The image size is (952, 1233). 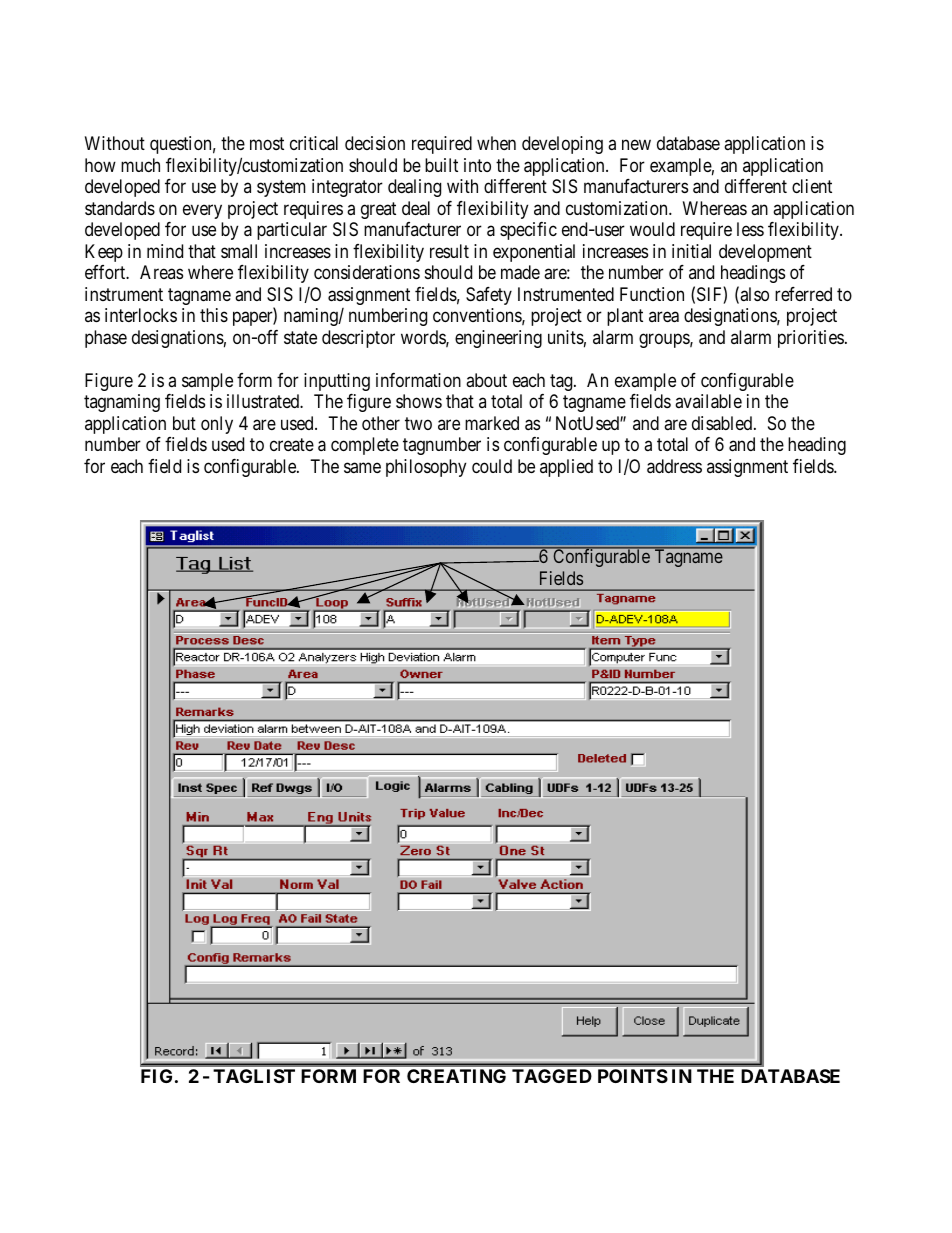 I want to click on built, so click(x=441, y=165).
